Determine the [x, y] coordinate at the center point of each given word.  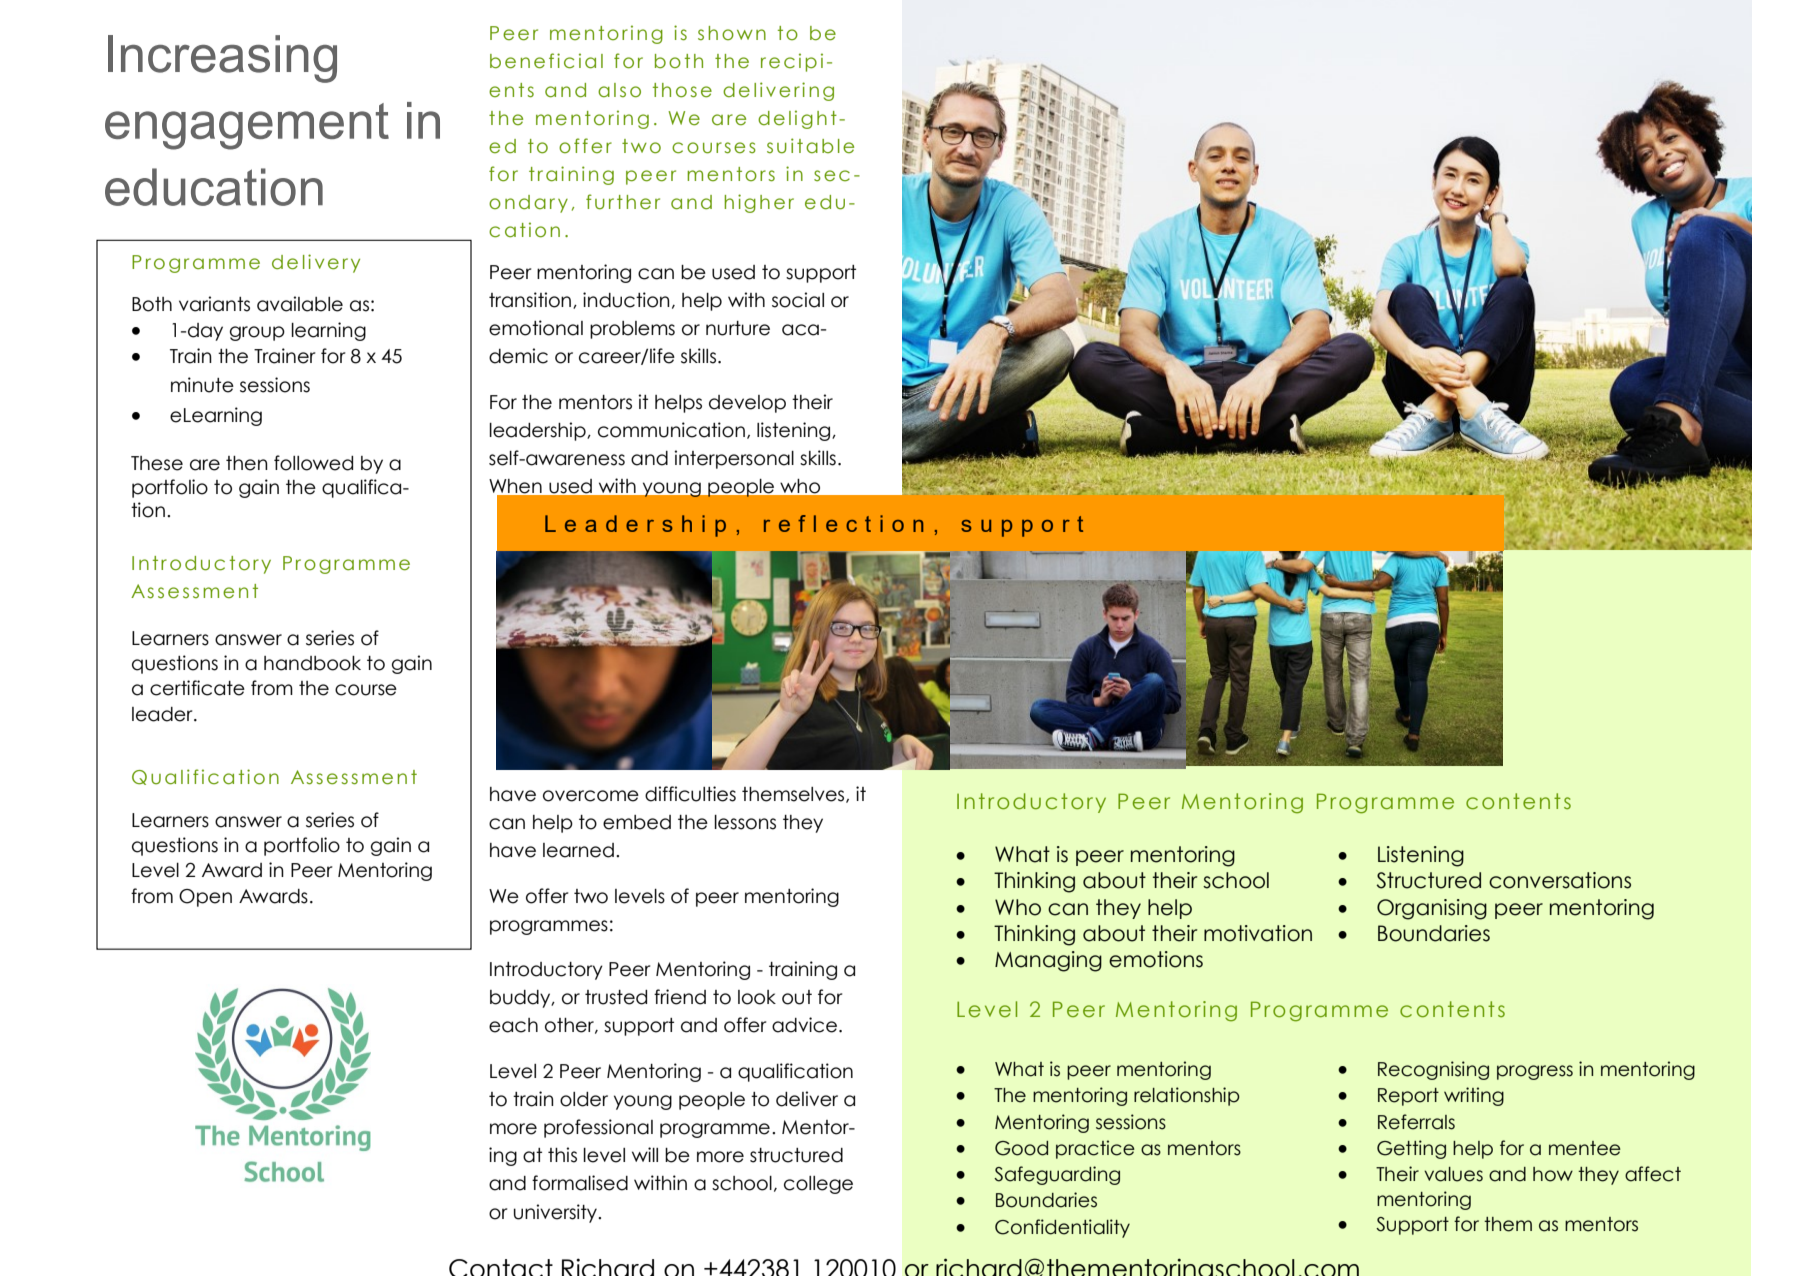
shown [732, 33]
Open [205, 898]
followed [313, 463]
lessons [745, 822]
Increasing [222, 59]
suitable [810, 146]
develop [747, 404]
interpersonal [734, 459]
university [557, 1213]
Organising [1432, 909]
